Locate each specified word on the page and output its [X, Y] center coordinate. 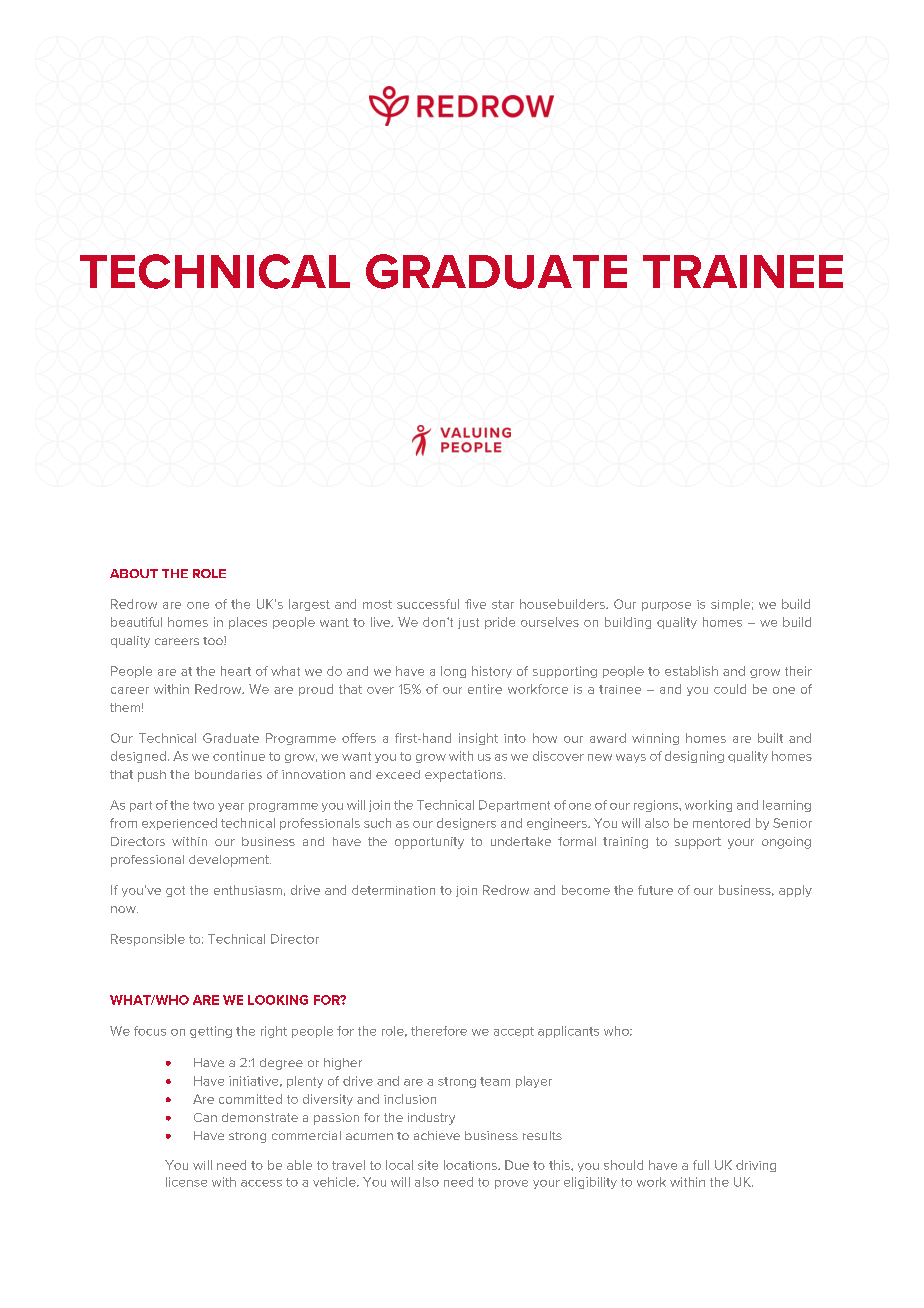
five [475, 604]
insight [478, 739]
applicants [568, 1032]
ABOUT [134, 573]
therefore [439, 1031]
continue [239, 756]
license [186, 1182]
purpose [666, 606]
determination [393, 890]
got [175, 891]
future [655, 890]
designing [694, 757]
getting [211, 1032]
